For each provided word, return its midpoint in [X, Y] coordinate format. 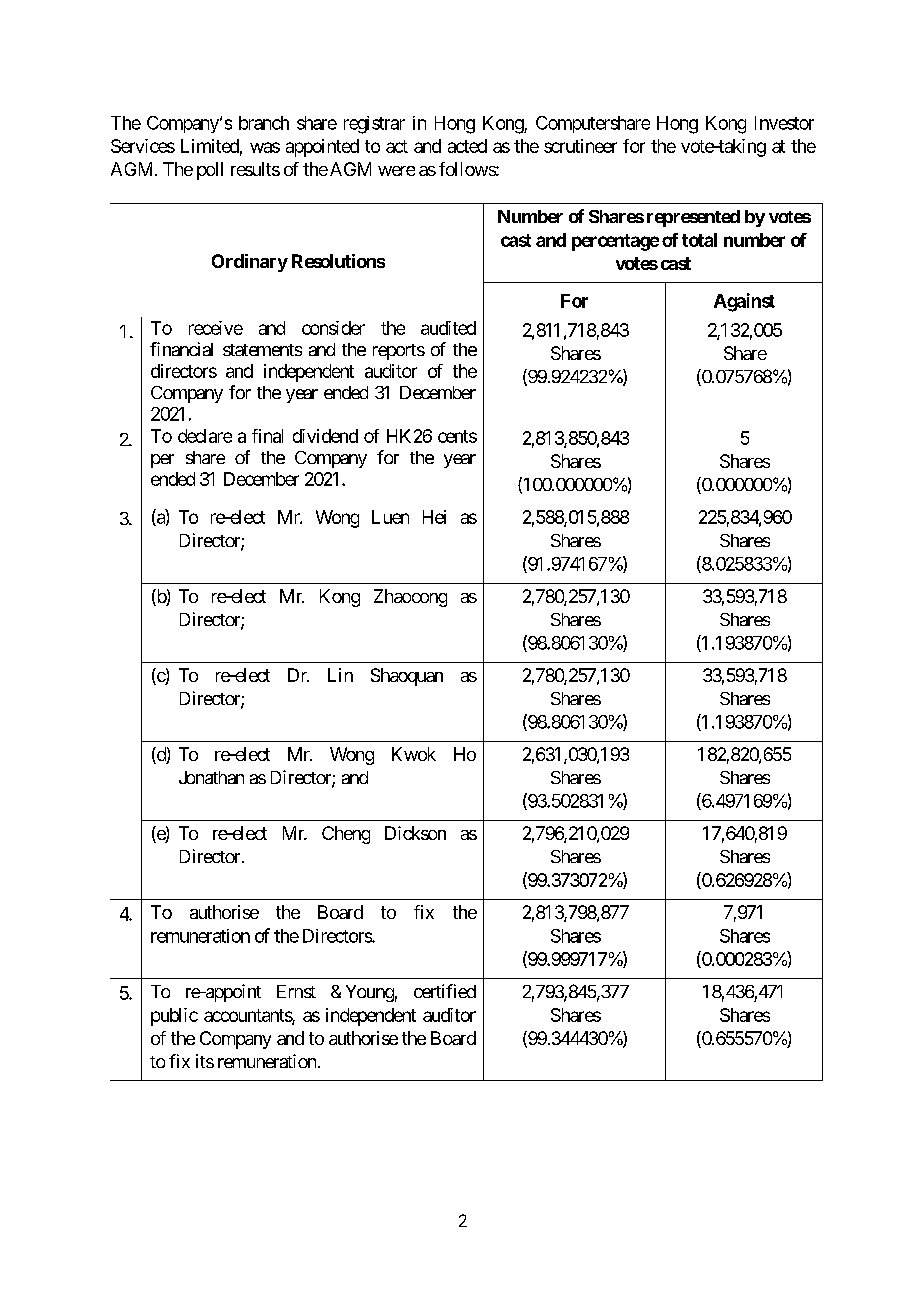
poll [210, 171]
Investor [784, 123]
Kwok [414, 754]
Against [744, 302]
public [174, 1017]
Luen [390, 517]
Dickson [415, 833]
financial [181, 349]
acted [467, 146]
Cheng [346, 835]
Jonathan [211, 777]
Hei [434, 517]
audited [448, 328]
